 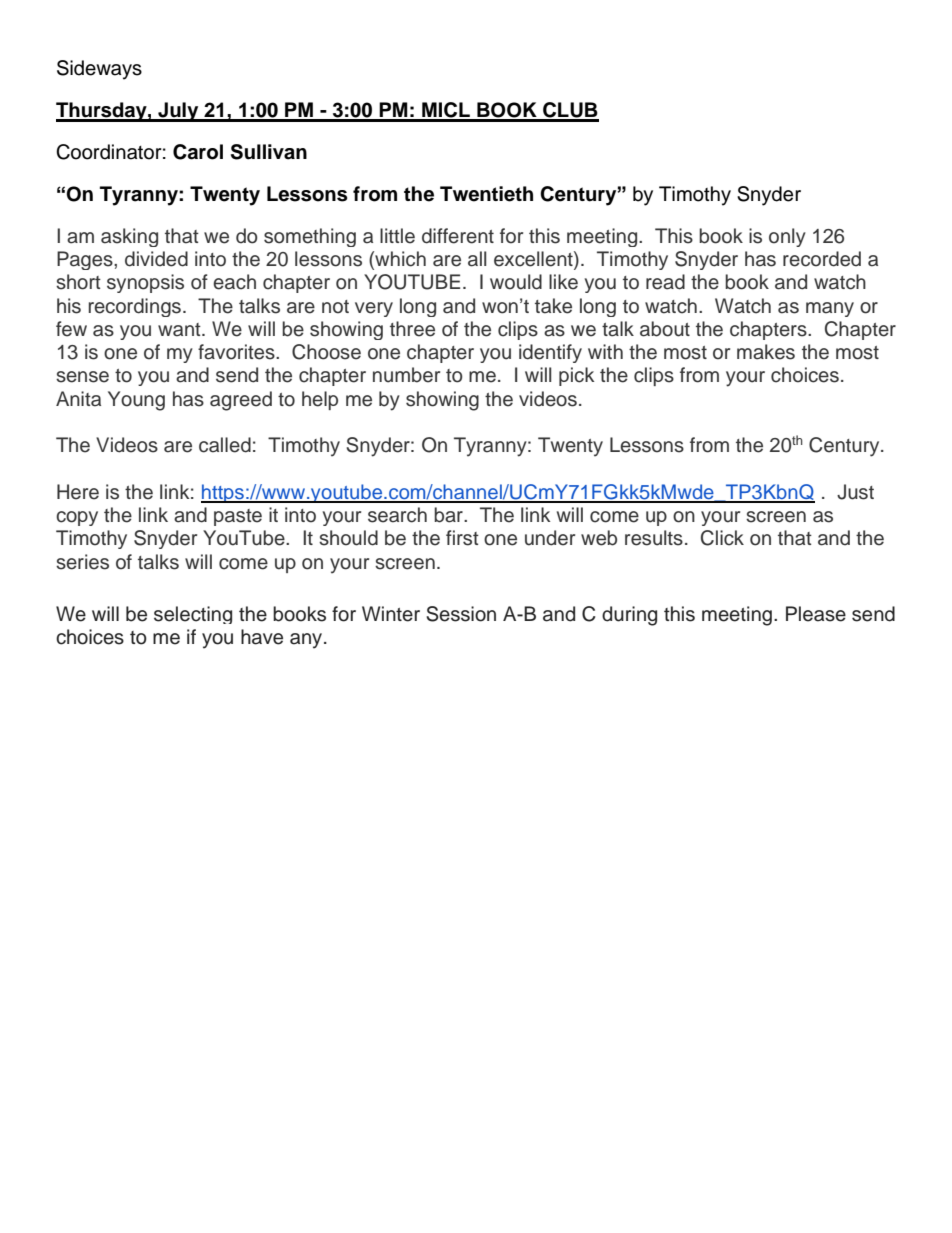 What do you see at coordinates (787, 237) in the image?
I see `only` at bounding box center [787, 237].
